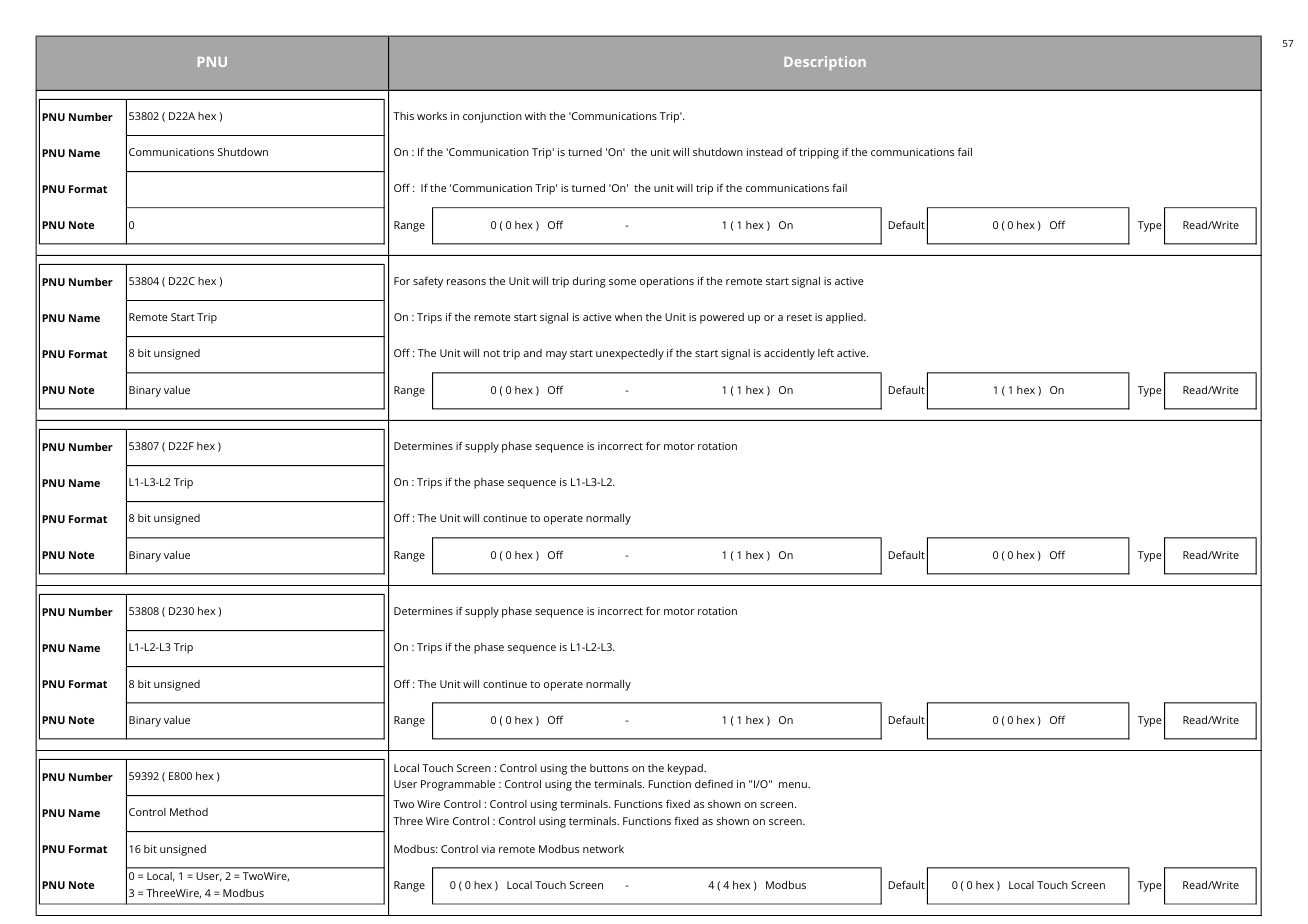 The height and width of the page is (924, 1308). What do you see at coordinates (667, 282) in the page?
I see `operations` at bounding box center [667, 282].
